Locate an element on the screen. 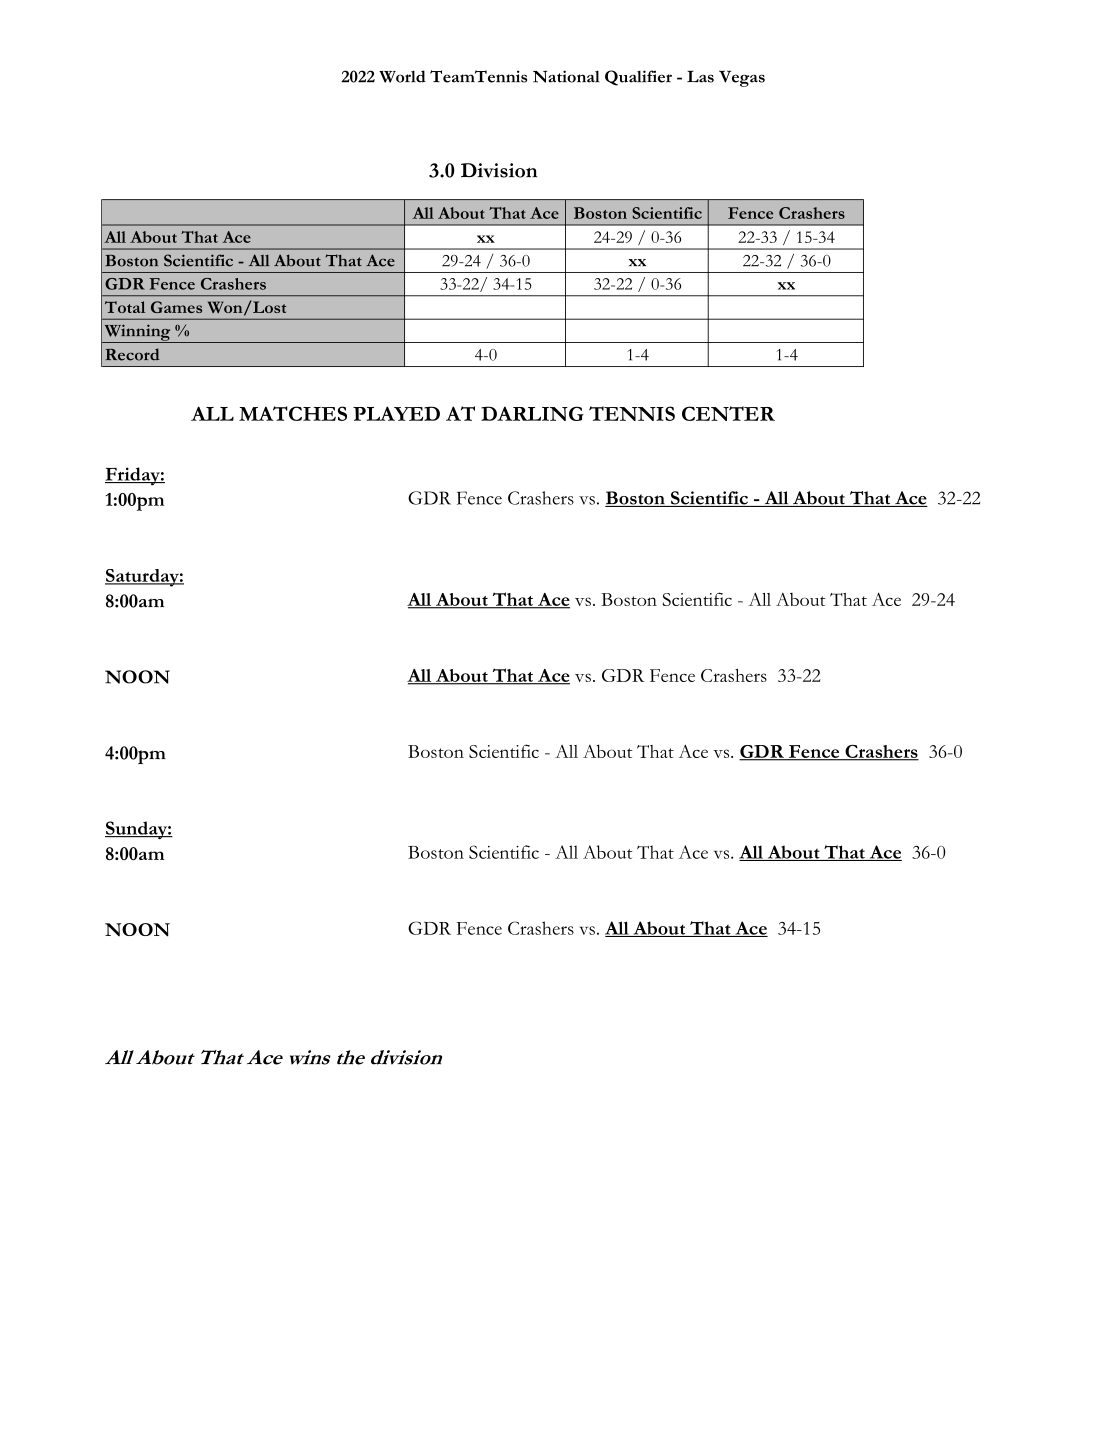 The height and width of the screenshot is (1429, 1104). Games is located at coordinates (176, 307).
